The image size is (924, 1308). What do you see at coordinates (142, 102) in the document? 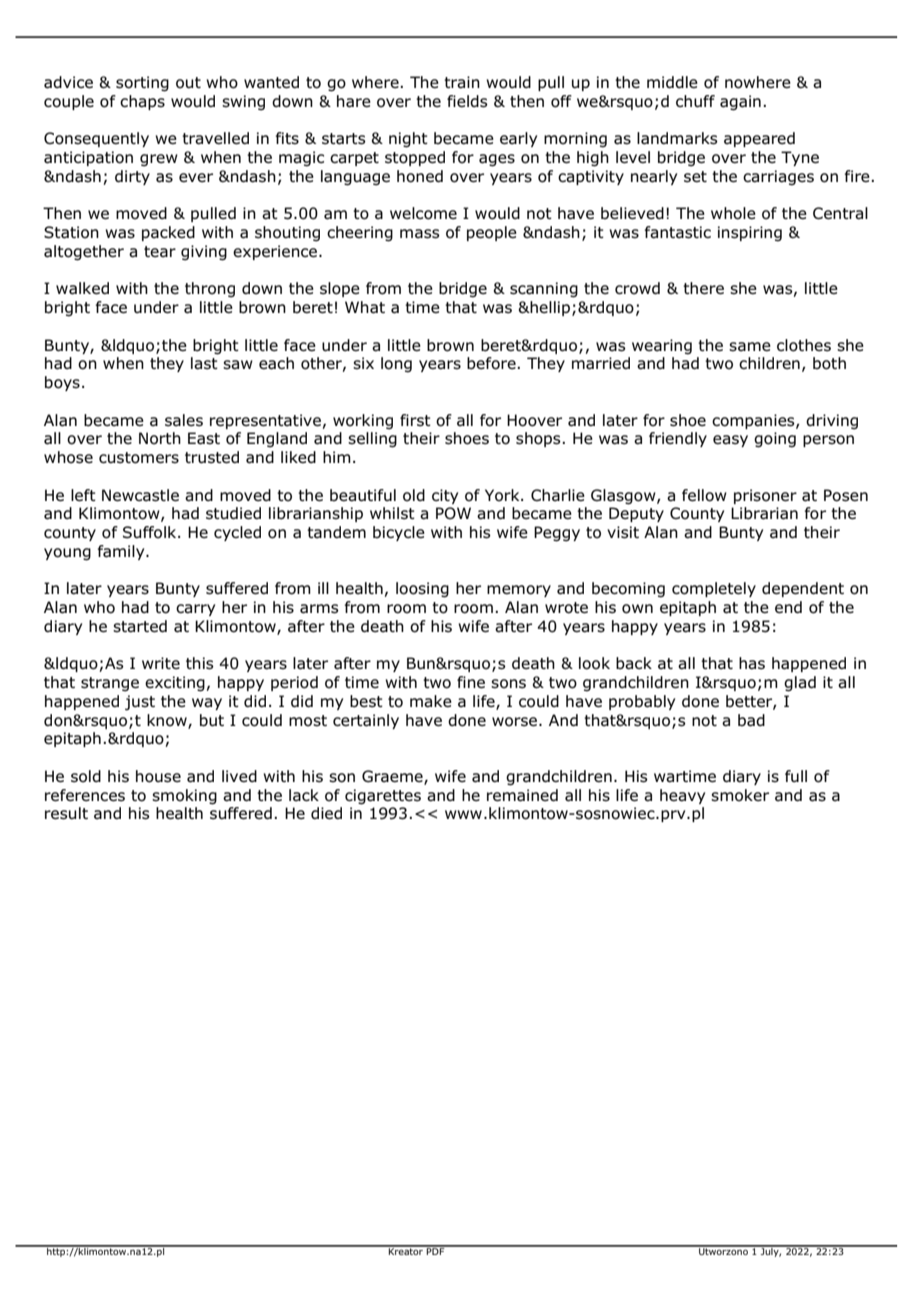
I see `chaps` at bounding box center [142, 102].
